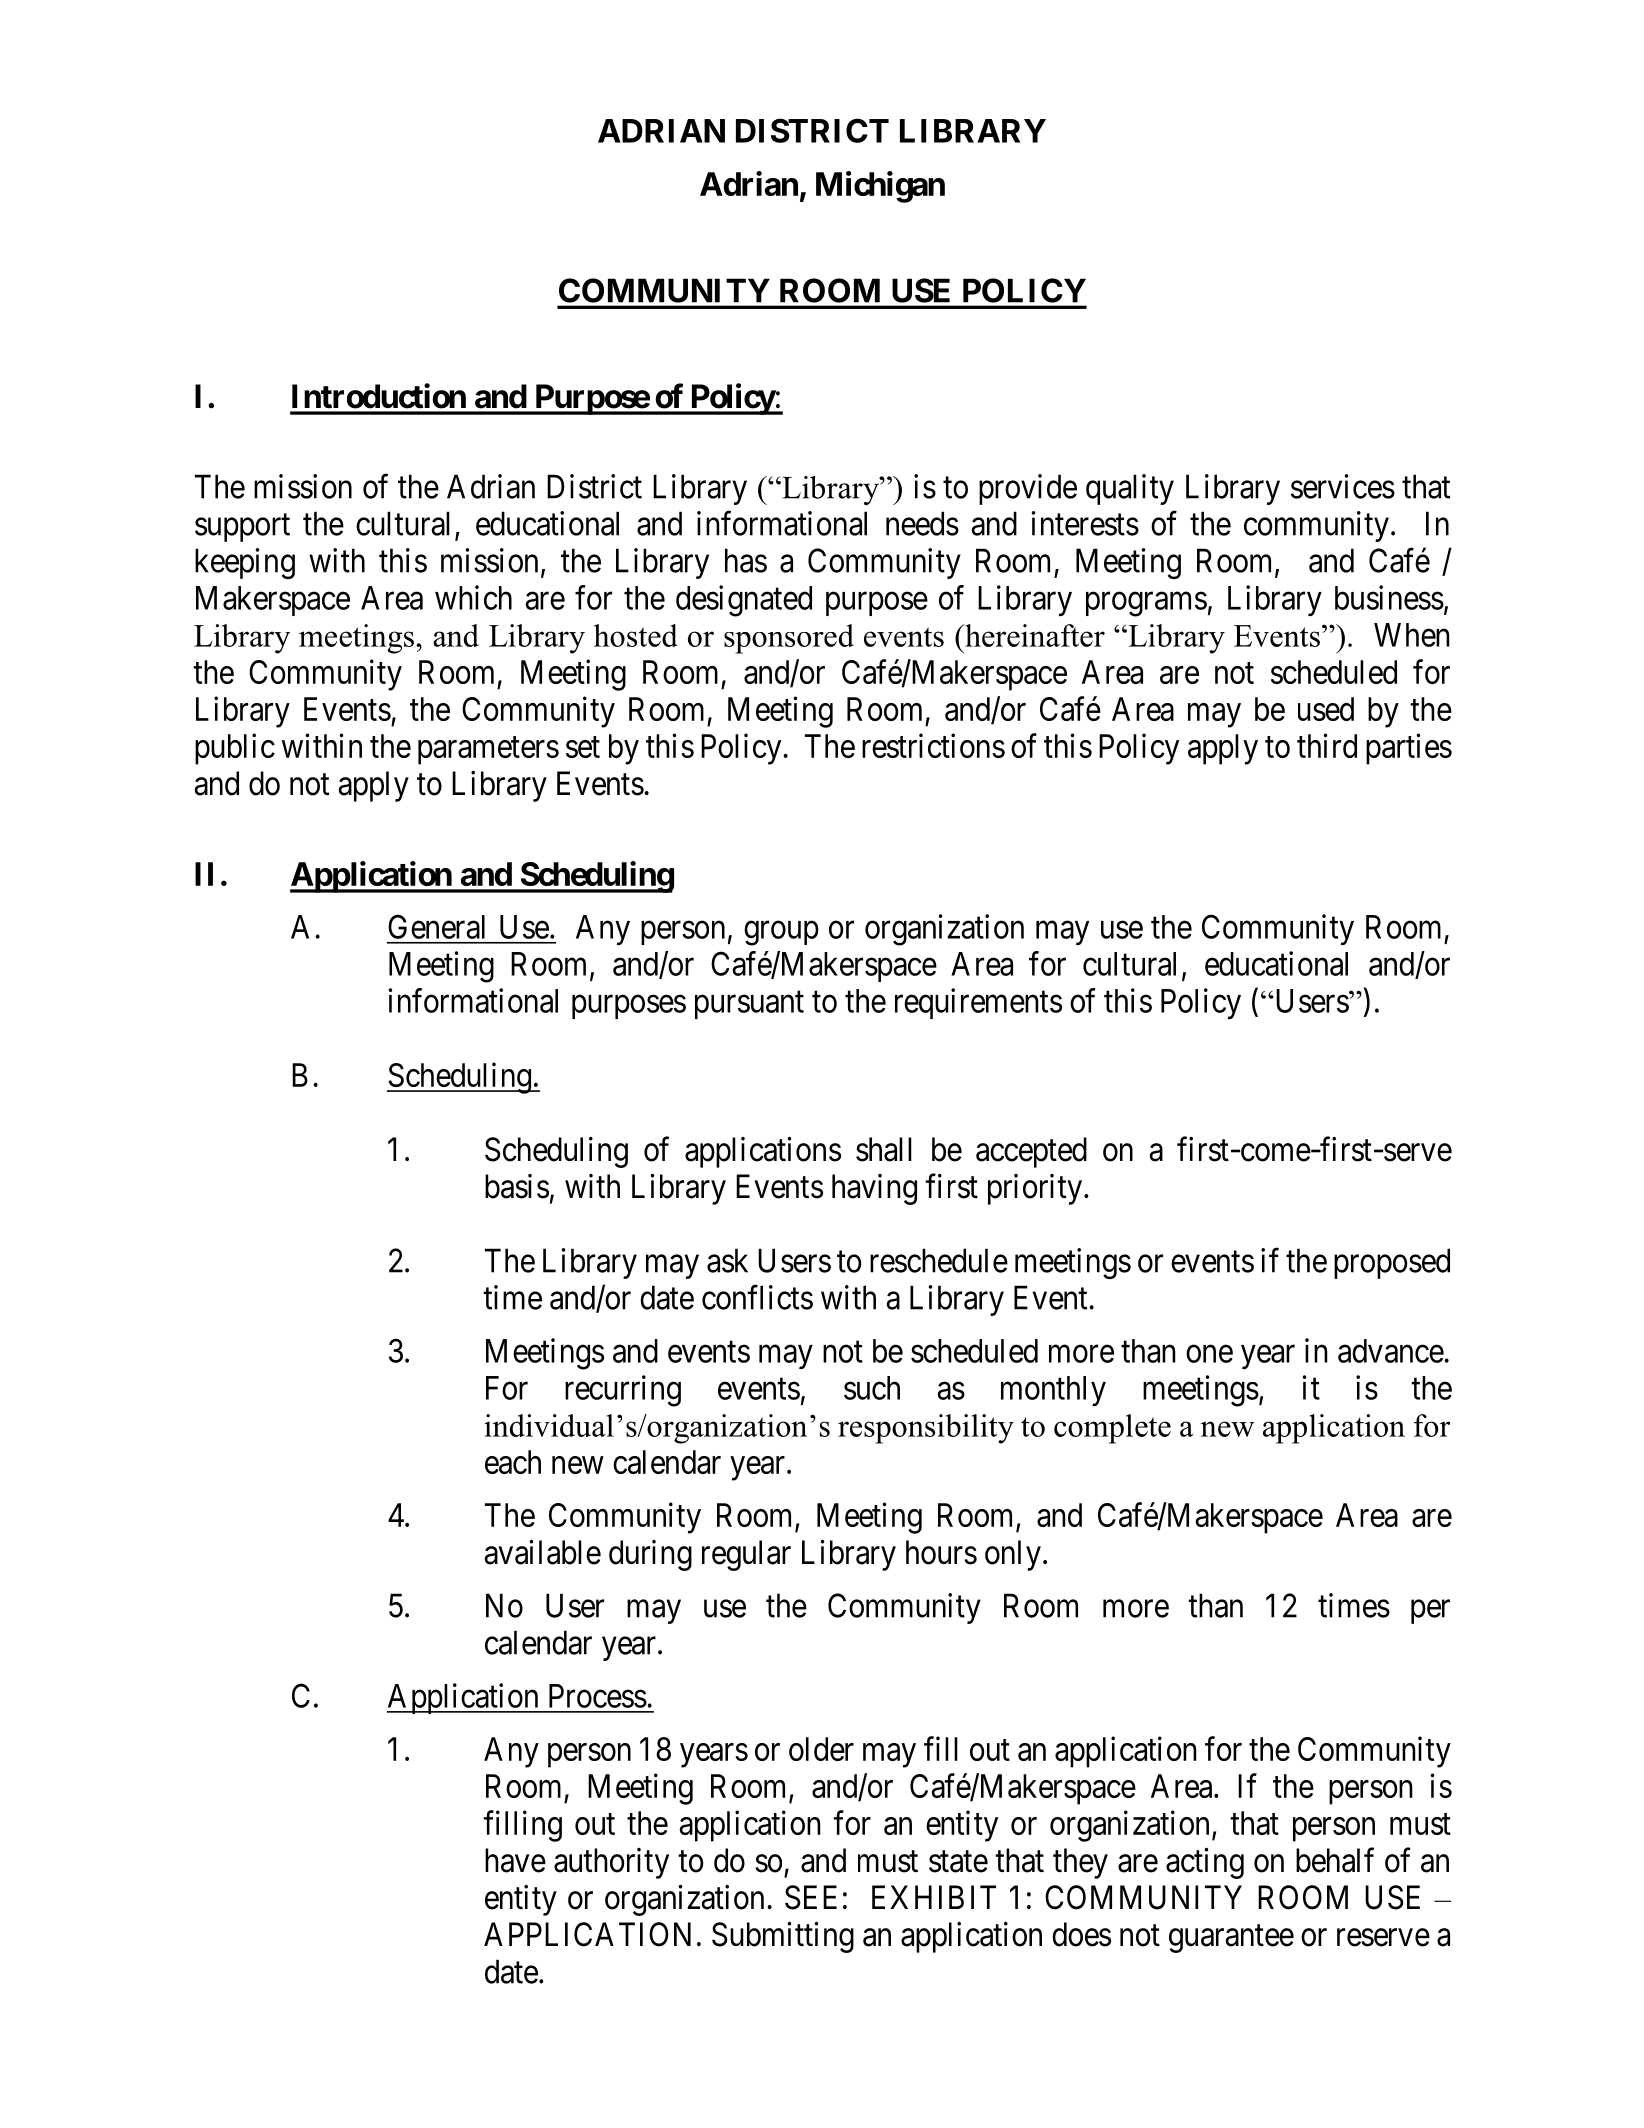 The height and width of the page is (2128, 1644). Describe the element at coordinates (436, 926) in the page. I see `General` at that location.
